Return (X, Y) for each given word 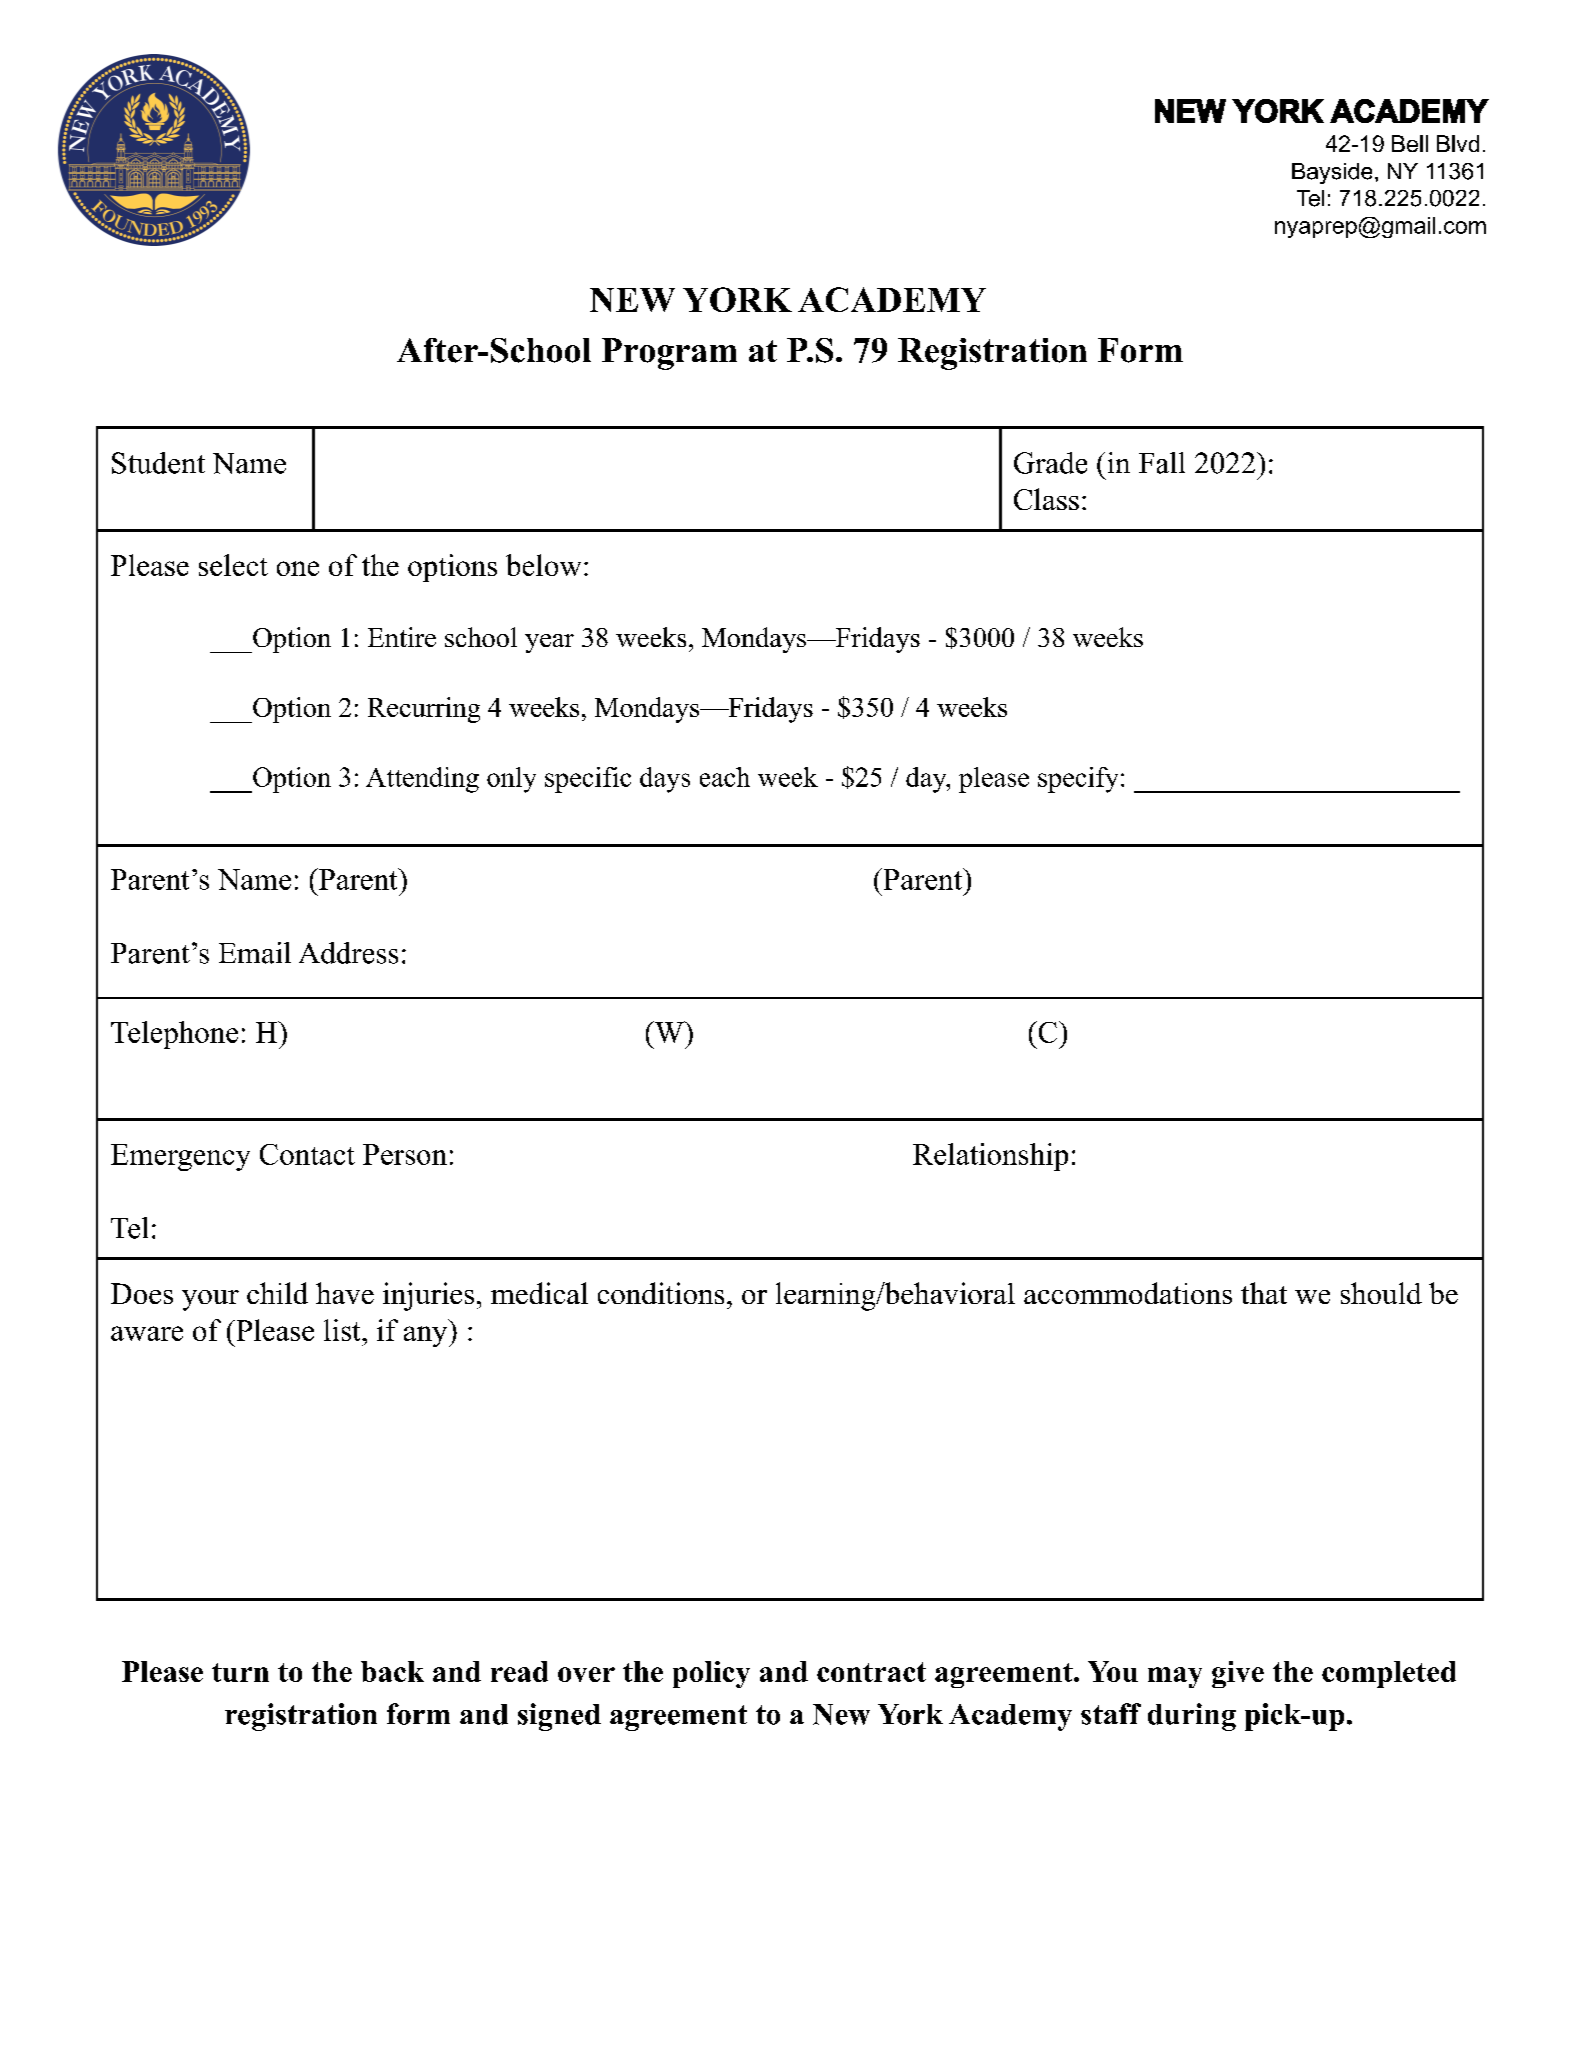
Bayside (1332, 173)
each (725, 777)
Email (255, 953)
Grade (1050, 463)
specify (1078, 780)
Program (669, 354)
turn (240, 1672)
